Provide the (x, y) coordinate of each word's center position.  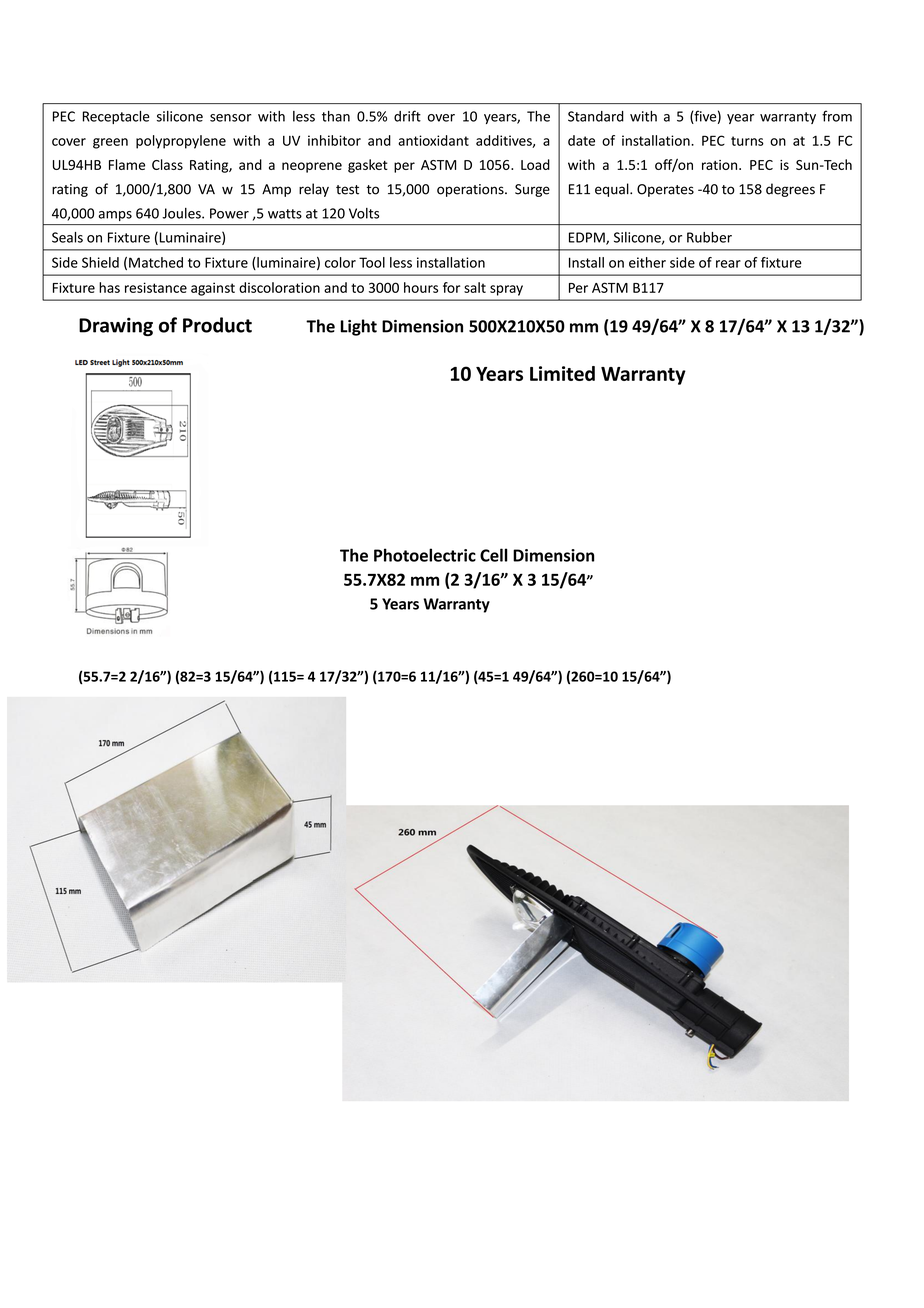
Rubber (709, 237)
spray (506, 290)
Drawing (116, 326)
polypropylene (181, 142)
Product (217, 325)
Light (358, 327)
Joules (182, 213)
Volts (364, 213)
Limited (562, 373)
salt (475, 287)
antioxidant (433, 140)
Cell (494, 555)
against (213, 289)
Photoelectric (425, 555)
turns (747, 141)
